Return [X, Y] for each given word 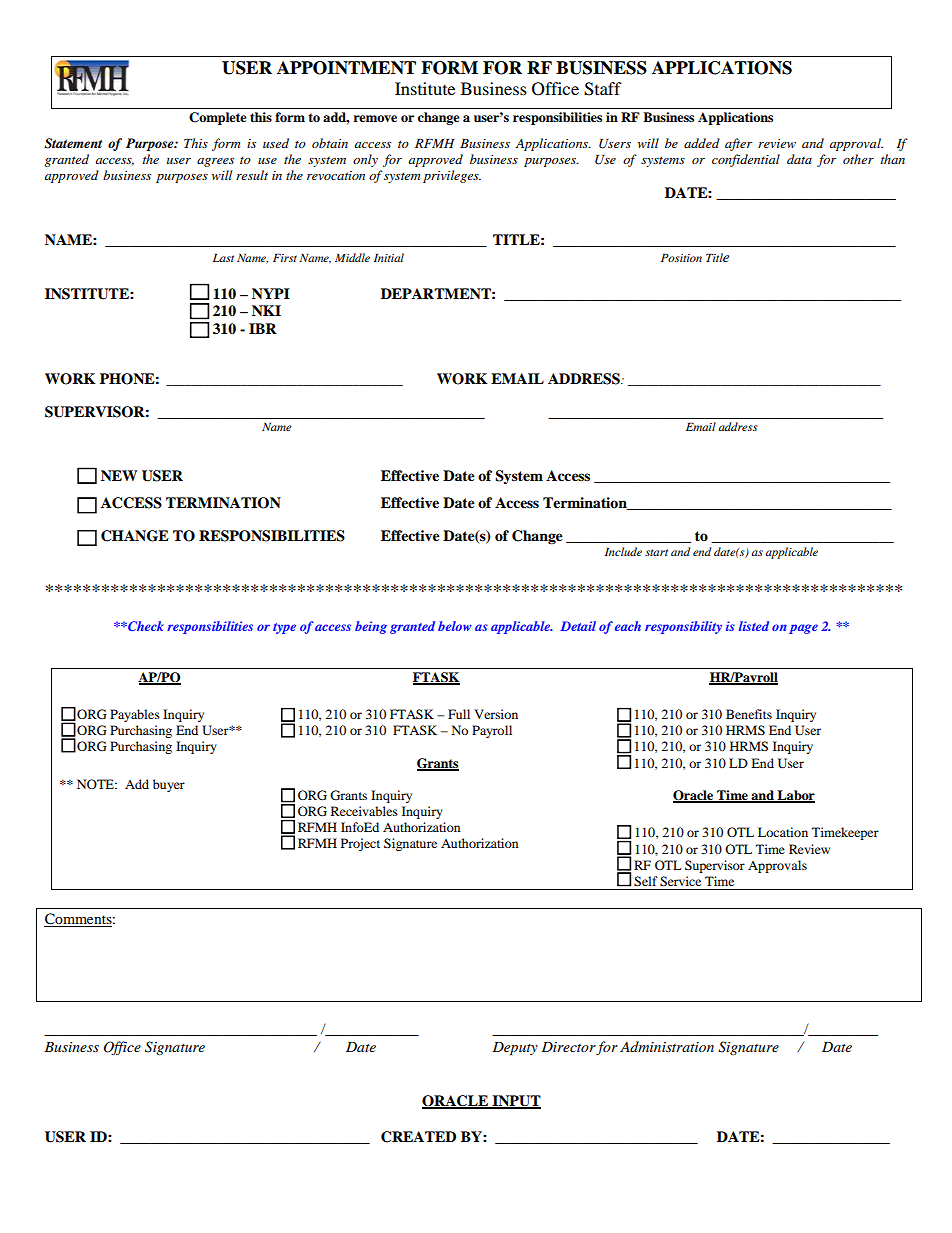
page [803, 629]
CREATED [418, 1137]
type [284, 628]
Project [360, 844]
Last [223, 257]
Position [681, 257]
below [455, 626]
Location [783, 832]
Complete [218, 118]
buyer [169, 785]
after [738, 144]
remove [375, 118]
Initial [389, 257]
